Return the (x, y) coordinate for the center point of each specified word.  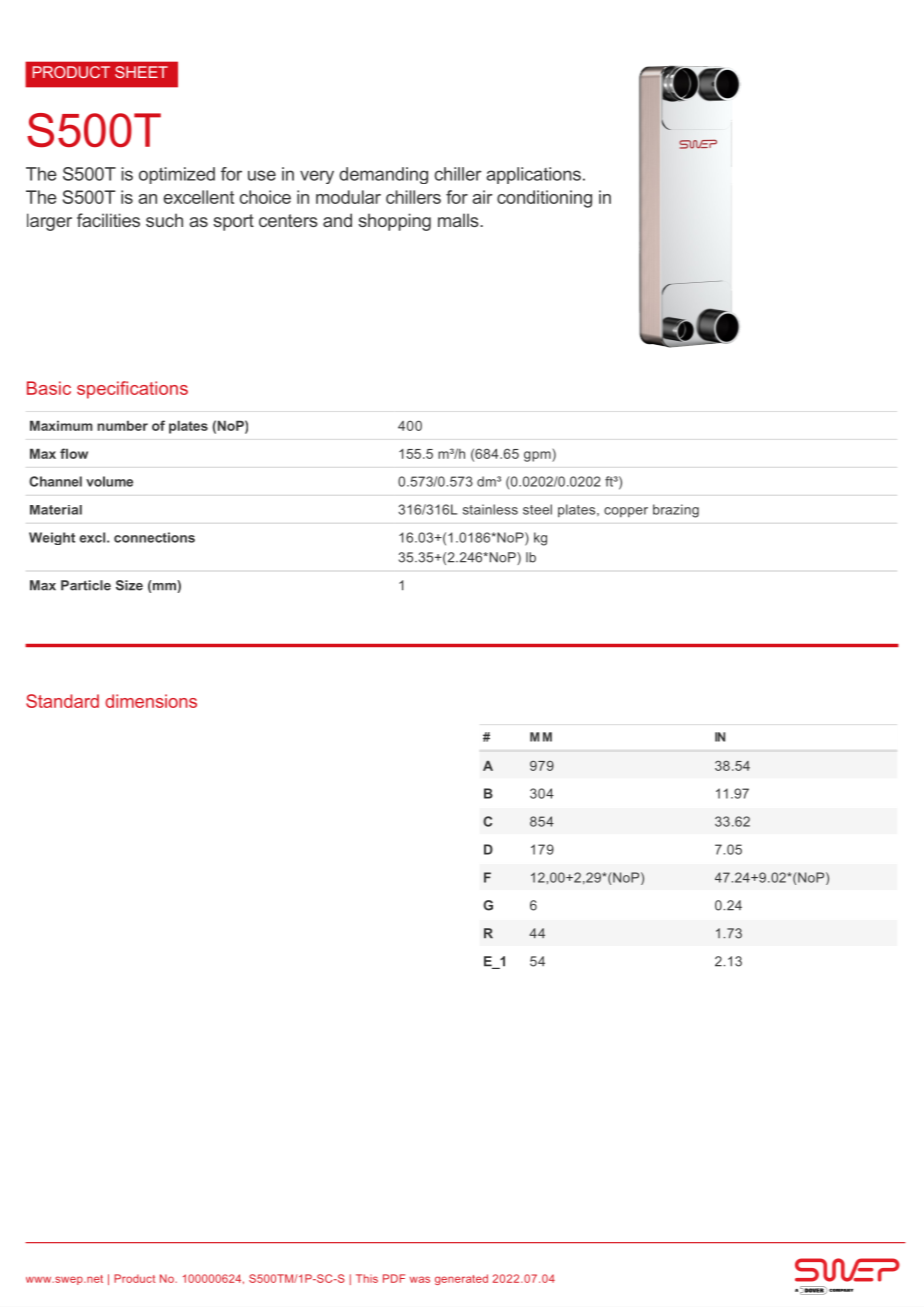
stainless (490, 509)
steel (537, 509)
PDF (394, 1278)
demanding (383, 175)
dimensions (151, 701)
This (367, 1278)
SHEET (141, 72)
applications (533, 175)
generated (461, 1279)
